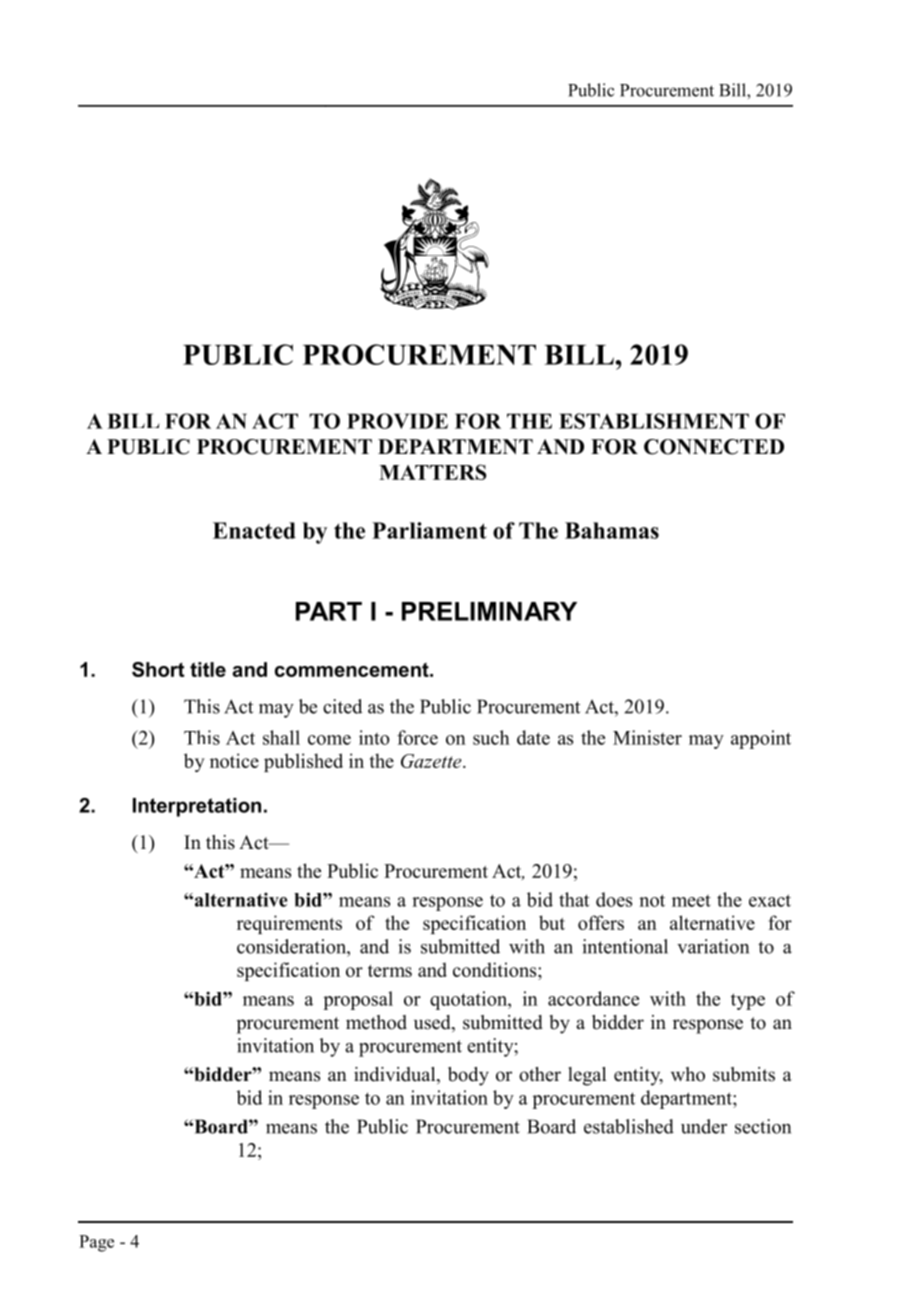  I want to click on Interpretation, so click(197, 807).
